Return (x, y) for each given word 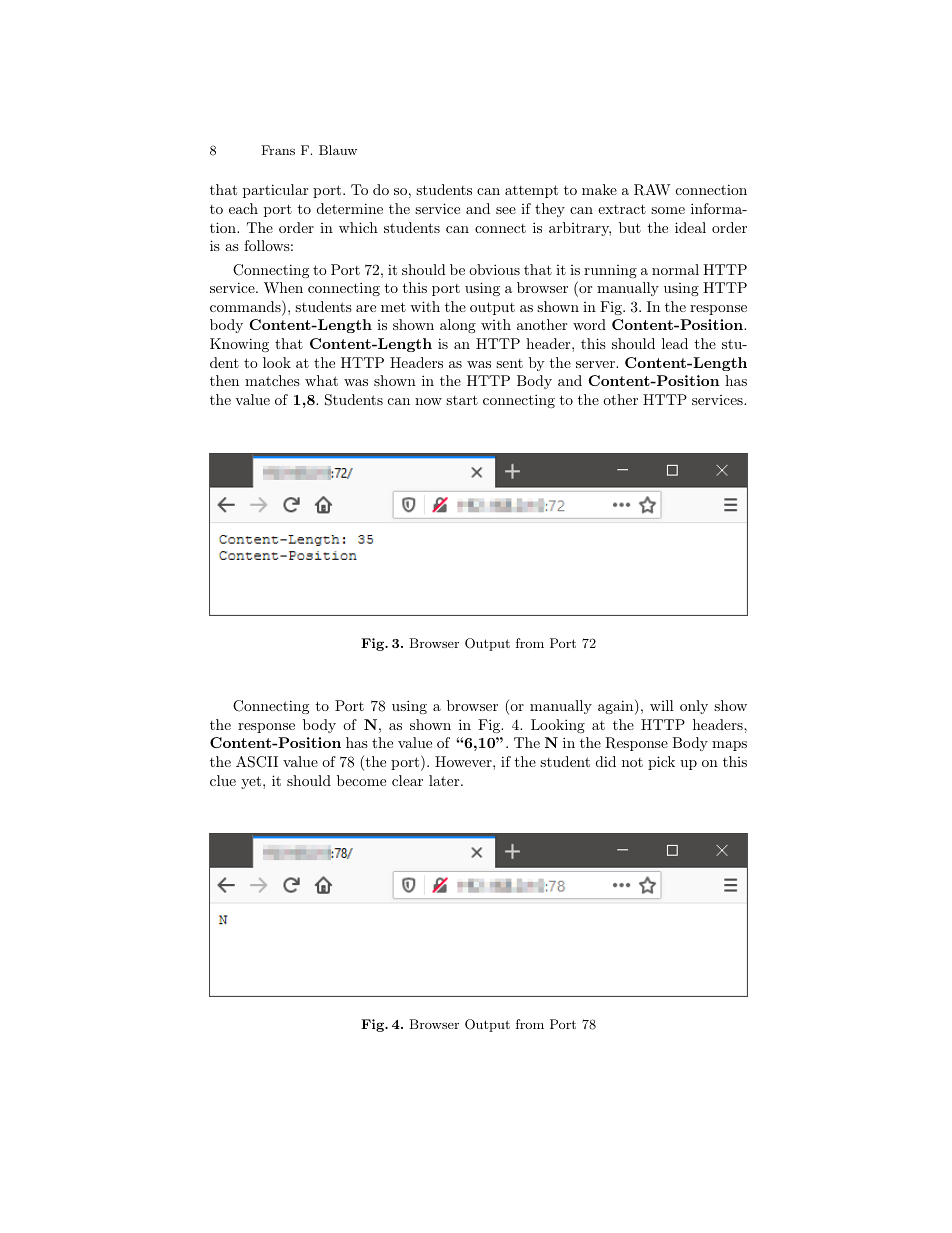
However (464, 761)
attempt (531, 191)
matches (272, 380)
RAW (652, 190)
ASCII (257, 762)
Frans (278, 150)
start (462, 400)
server (596, 364)
